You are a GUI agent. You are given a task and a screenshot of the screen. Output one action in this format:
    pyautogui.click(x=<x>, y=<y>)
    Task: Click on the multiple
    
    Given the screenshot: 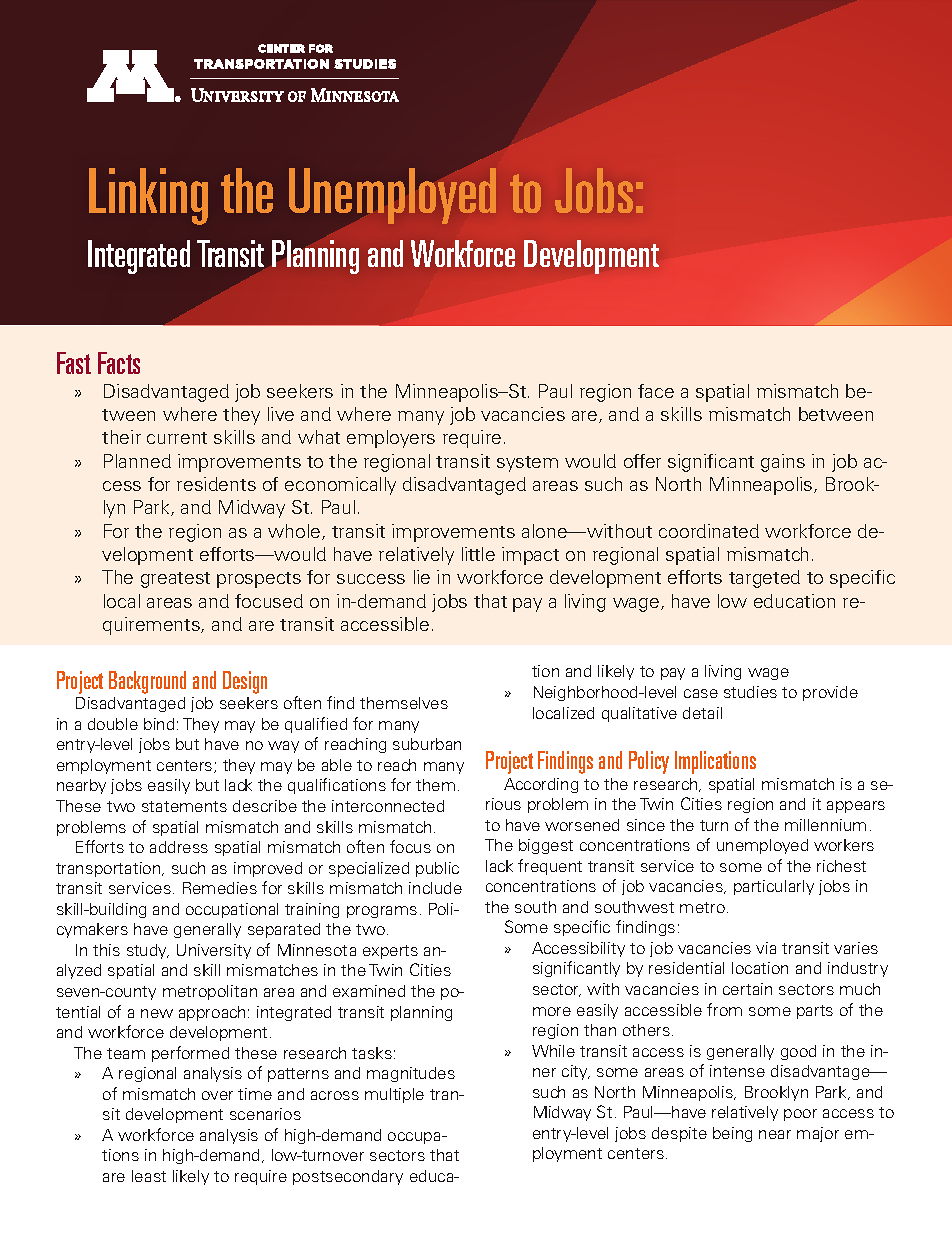 What is the action you would take?
    pyautogui.click(x=394, y=1095)
